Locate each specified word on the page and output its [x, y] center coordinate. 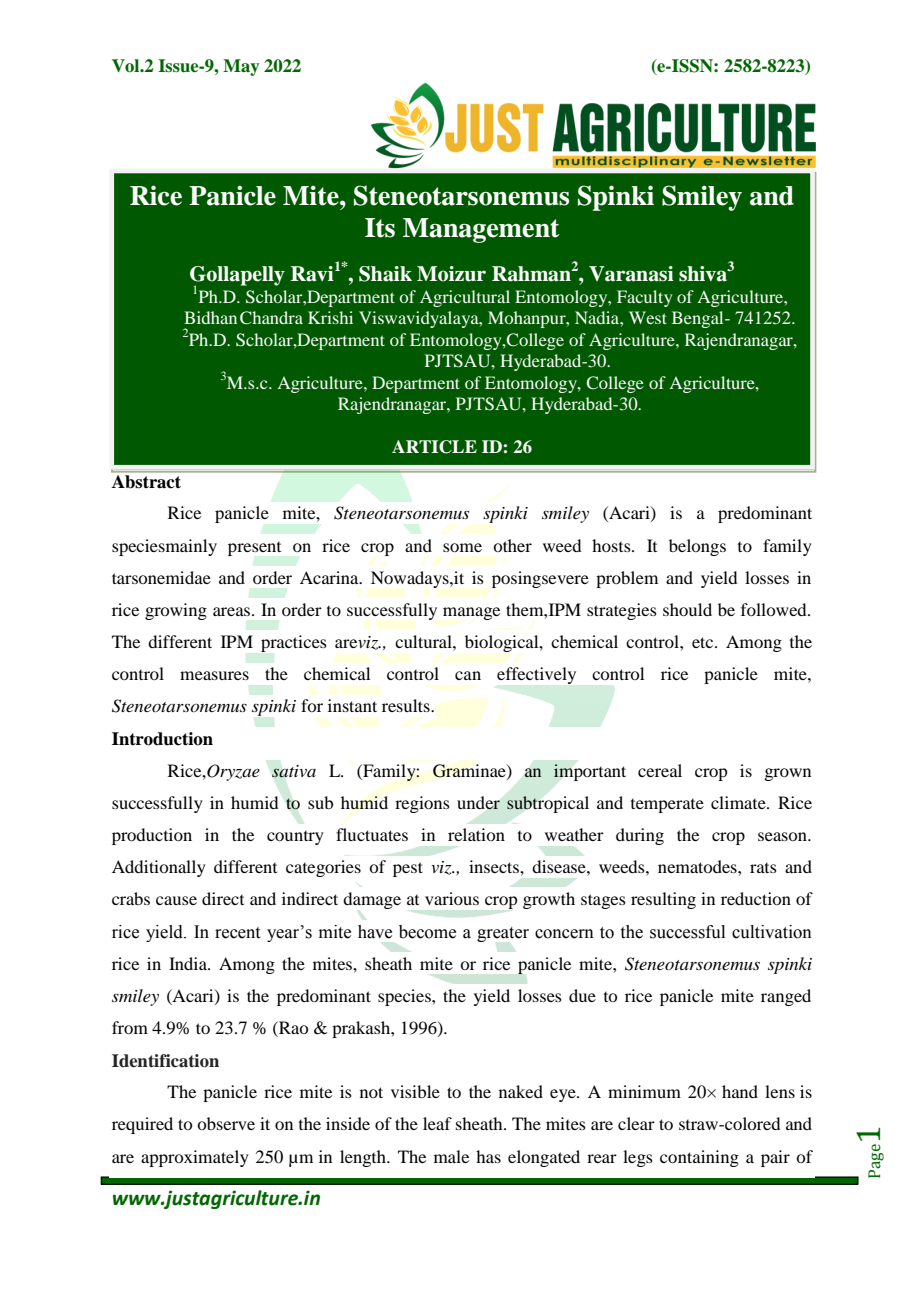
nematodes [698, 866]
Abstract [147, 480]
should [687, 609]
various [452, 898]
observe [226, 1123]
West [648, 317]
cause [176, 900]
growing [176, 611]
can [468, 675]
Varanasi [631, 274]
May [241, 67]
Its [380, 228]
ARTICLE [434, 447]
